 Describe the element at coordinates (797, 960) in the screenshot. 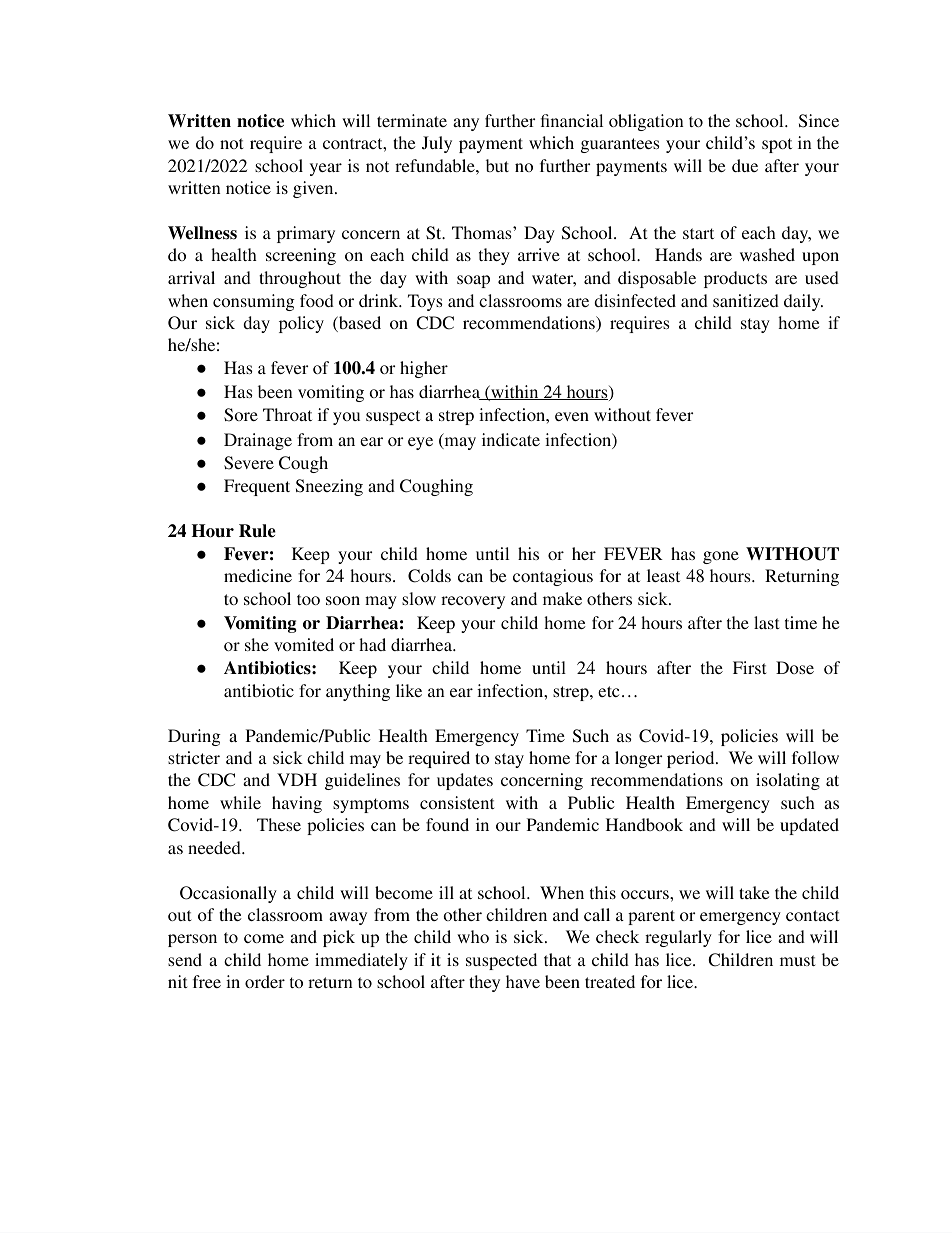

I see `must` at that location.
